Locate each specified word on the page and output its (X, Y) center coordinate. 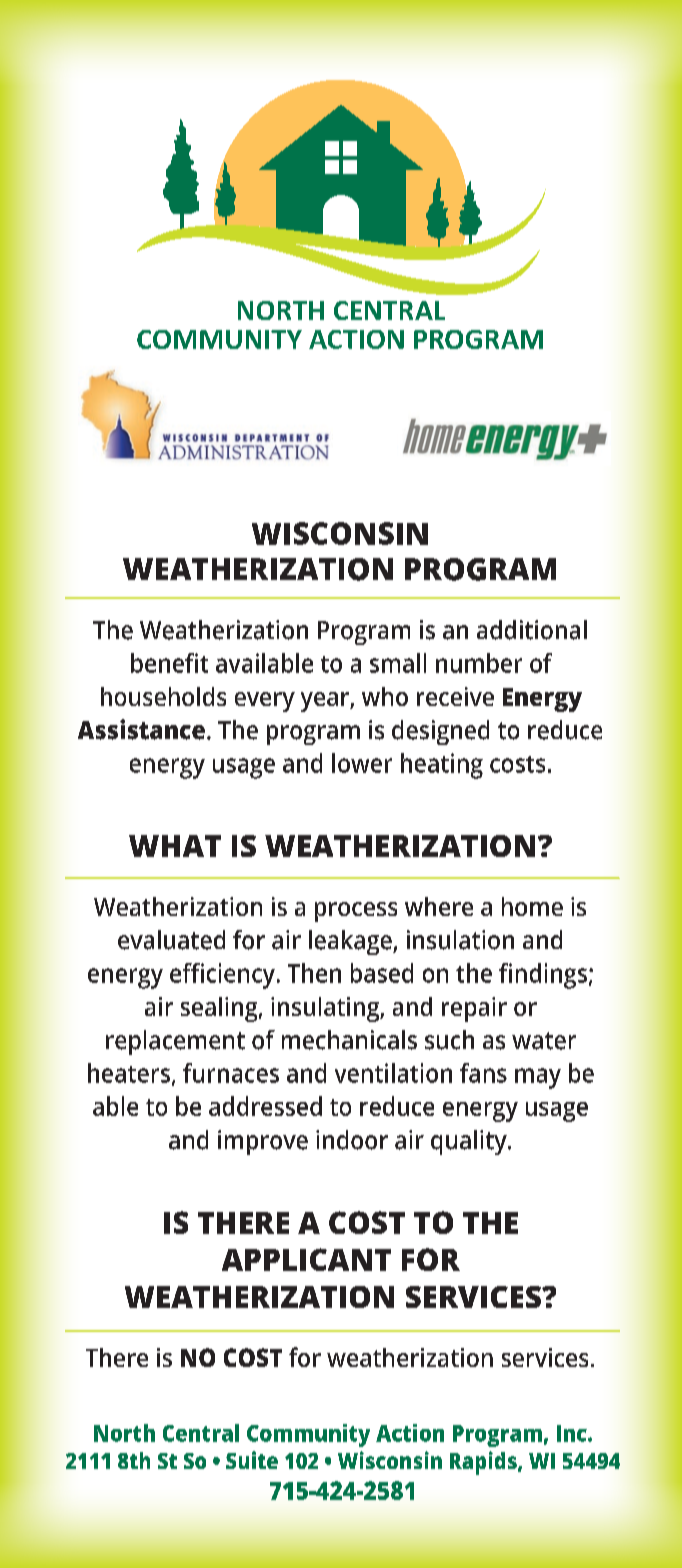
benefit (169, 663)
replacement (175, 1042)
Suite (252, 1460)
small (398, 663)
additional (532, 630)
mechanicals (349, 1040)
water (544, 1041)
